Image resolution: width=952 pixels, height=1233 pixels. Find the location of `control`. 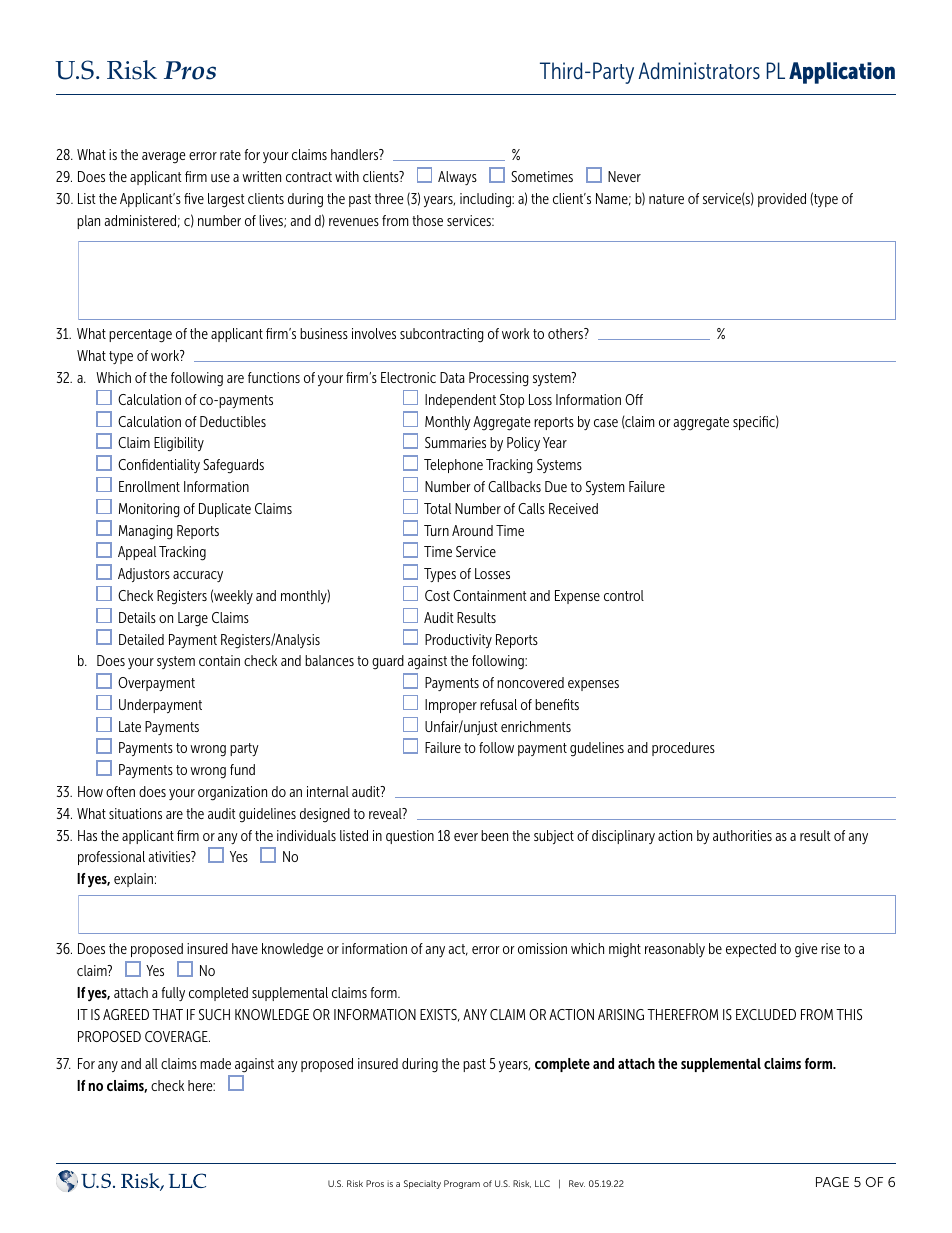

control is located at coordinates (624, 595).
